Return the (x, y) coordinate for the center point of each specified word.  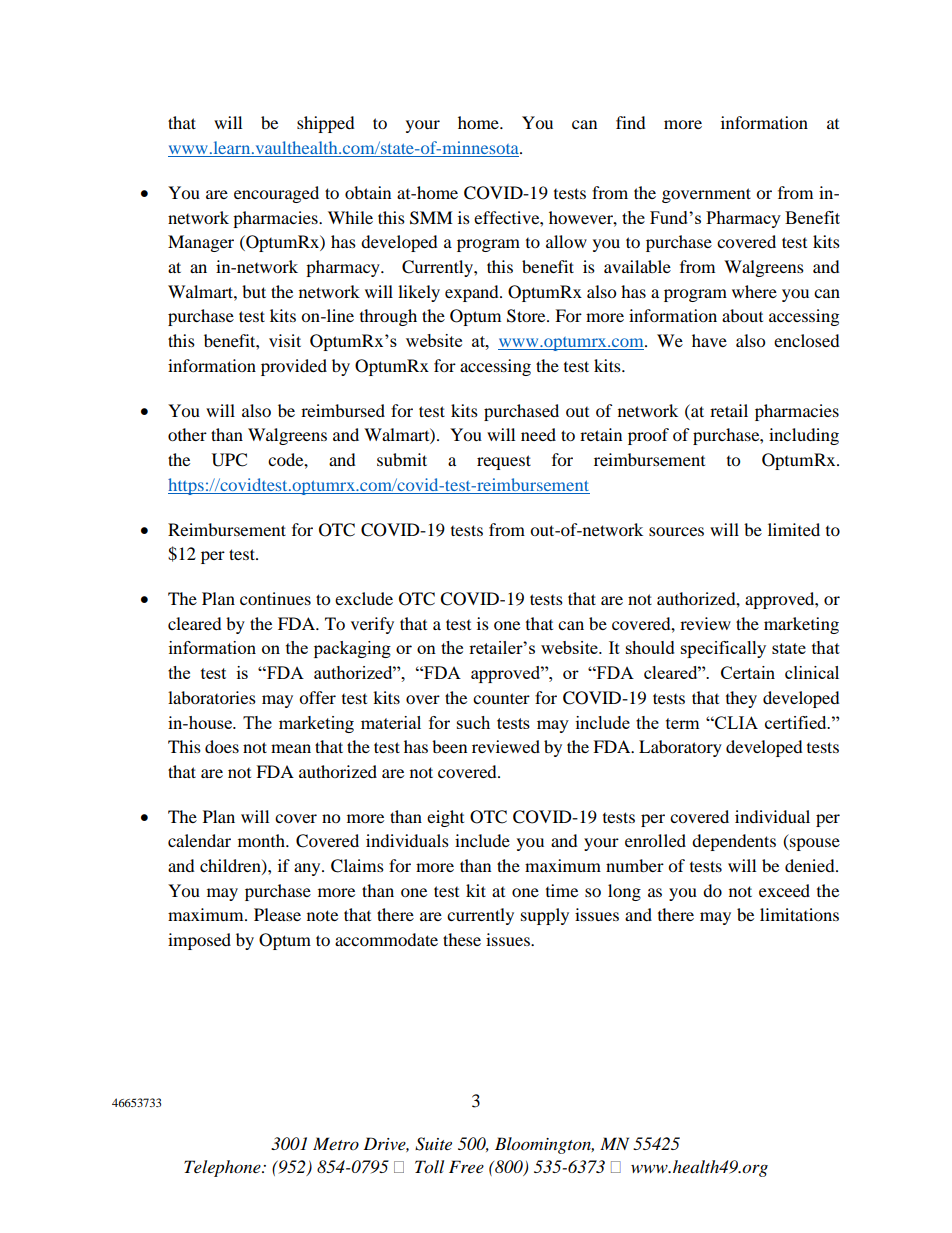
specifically (723, 649)
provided (294, 367)
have (709, 340)
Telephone (223, 1168)
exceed (784, 890)
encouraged (276, 194)
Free (466, 1166)
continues (275, 598)
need (538, 434)
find (631, 122)
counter (501, 698)
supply (545, 916)
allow (566, 241)
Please (277, 914)
